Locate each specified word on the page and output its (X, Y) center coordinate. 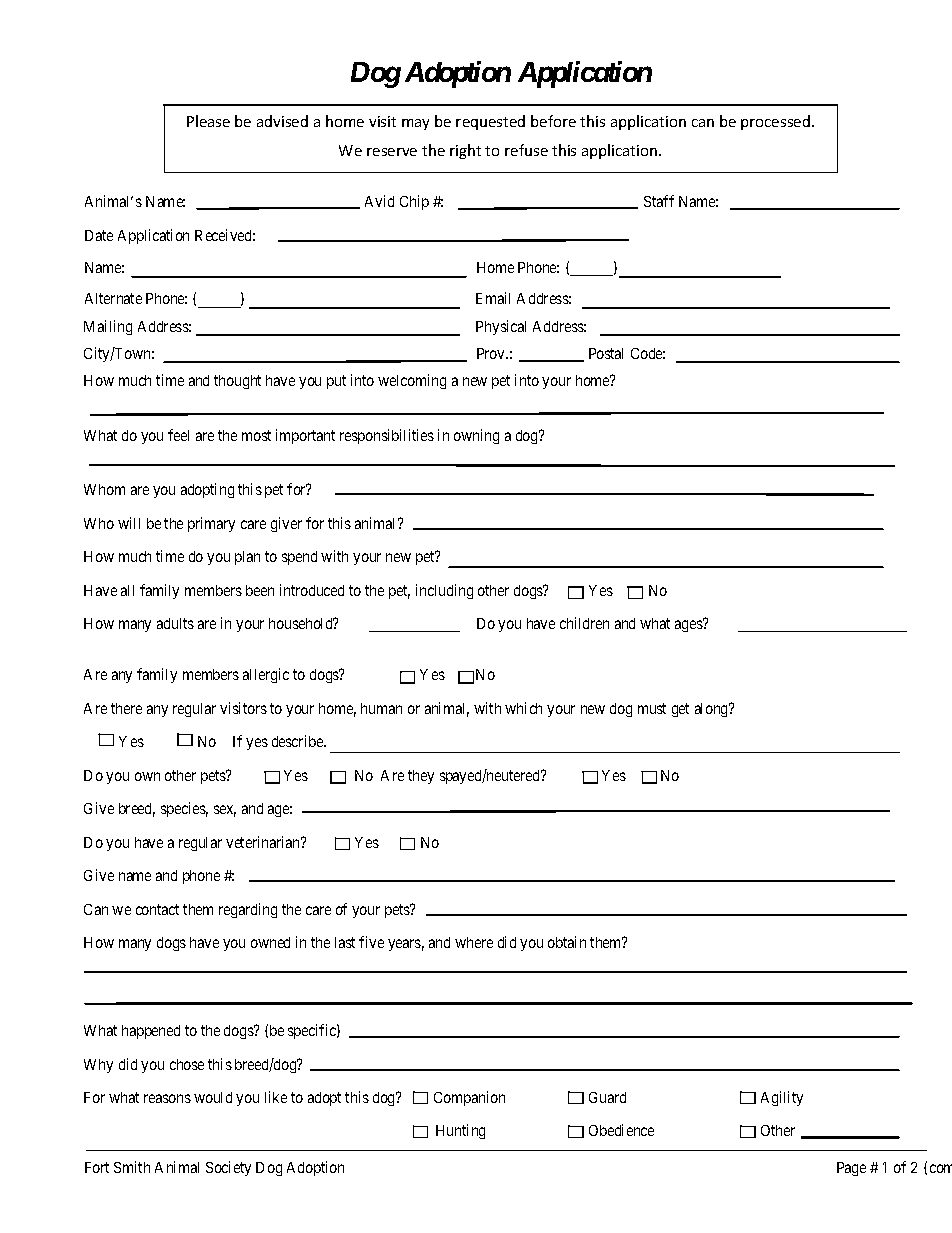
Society (228, 1168)
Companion (469, 1098)
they (421, 777)
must (652, 708)
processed (777, 122)
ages (689, 626)
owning (476, 436)
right (465, 151)
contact (157, 909)
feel (178, 435)
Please (208, 121)
